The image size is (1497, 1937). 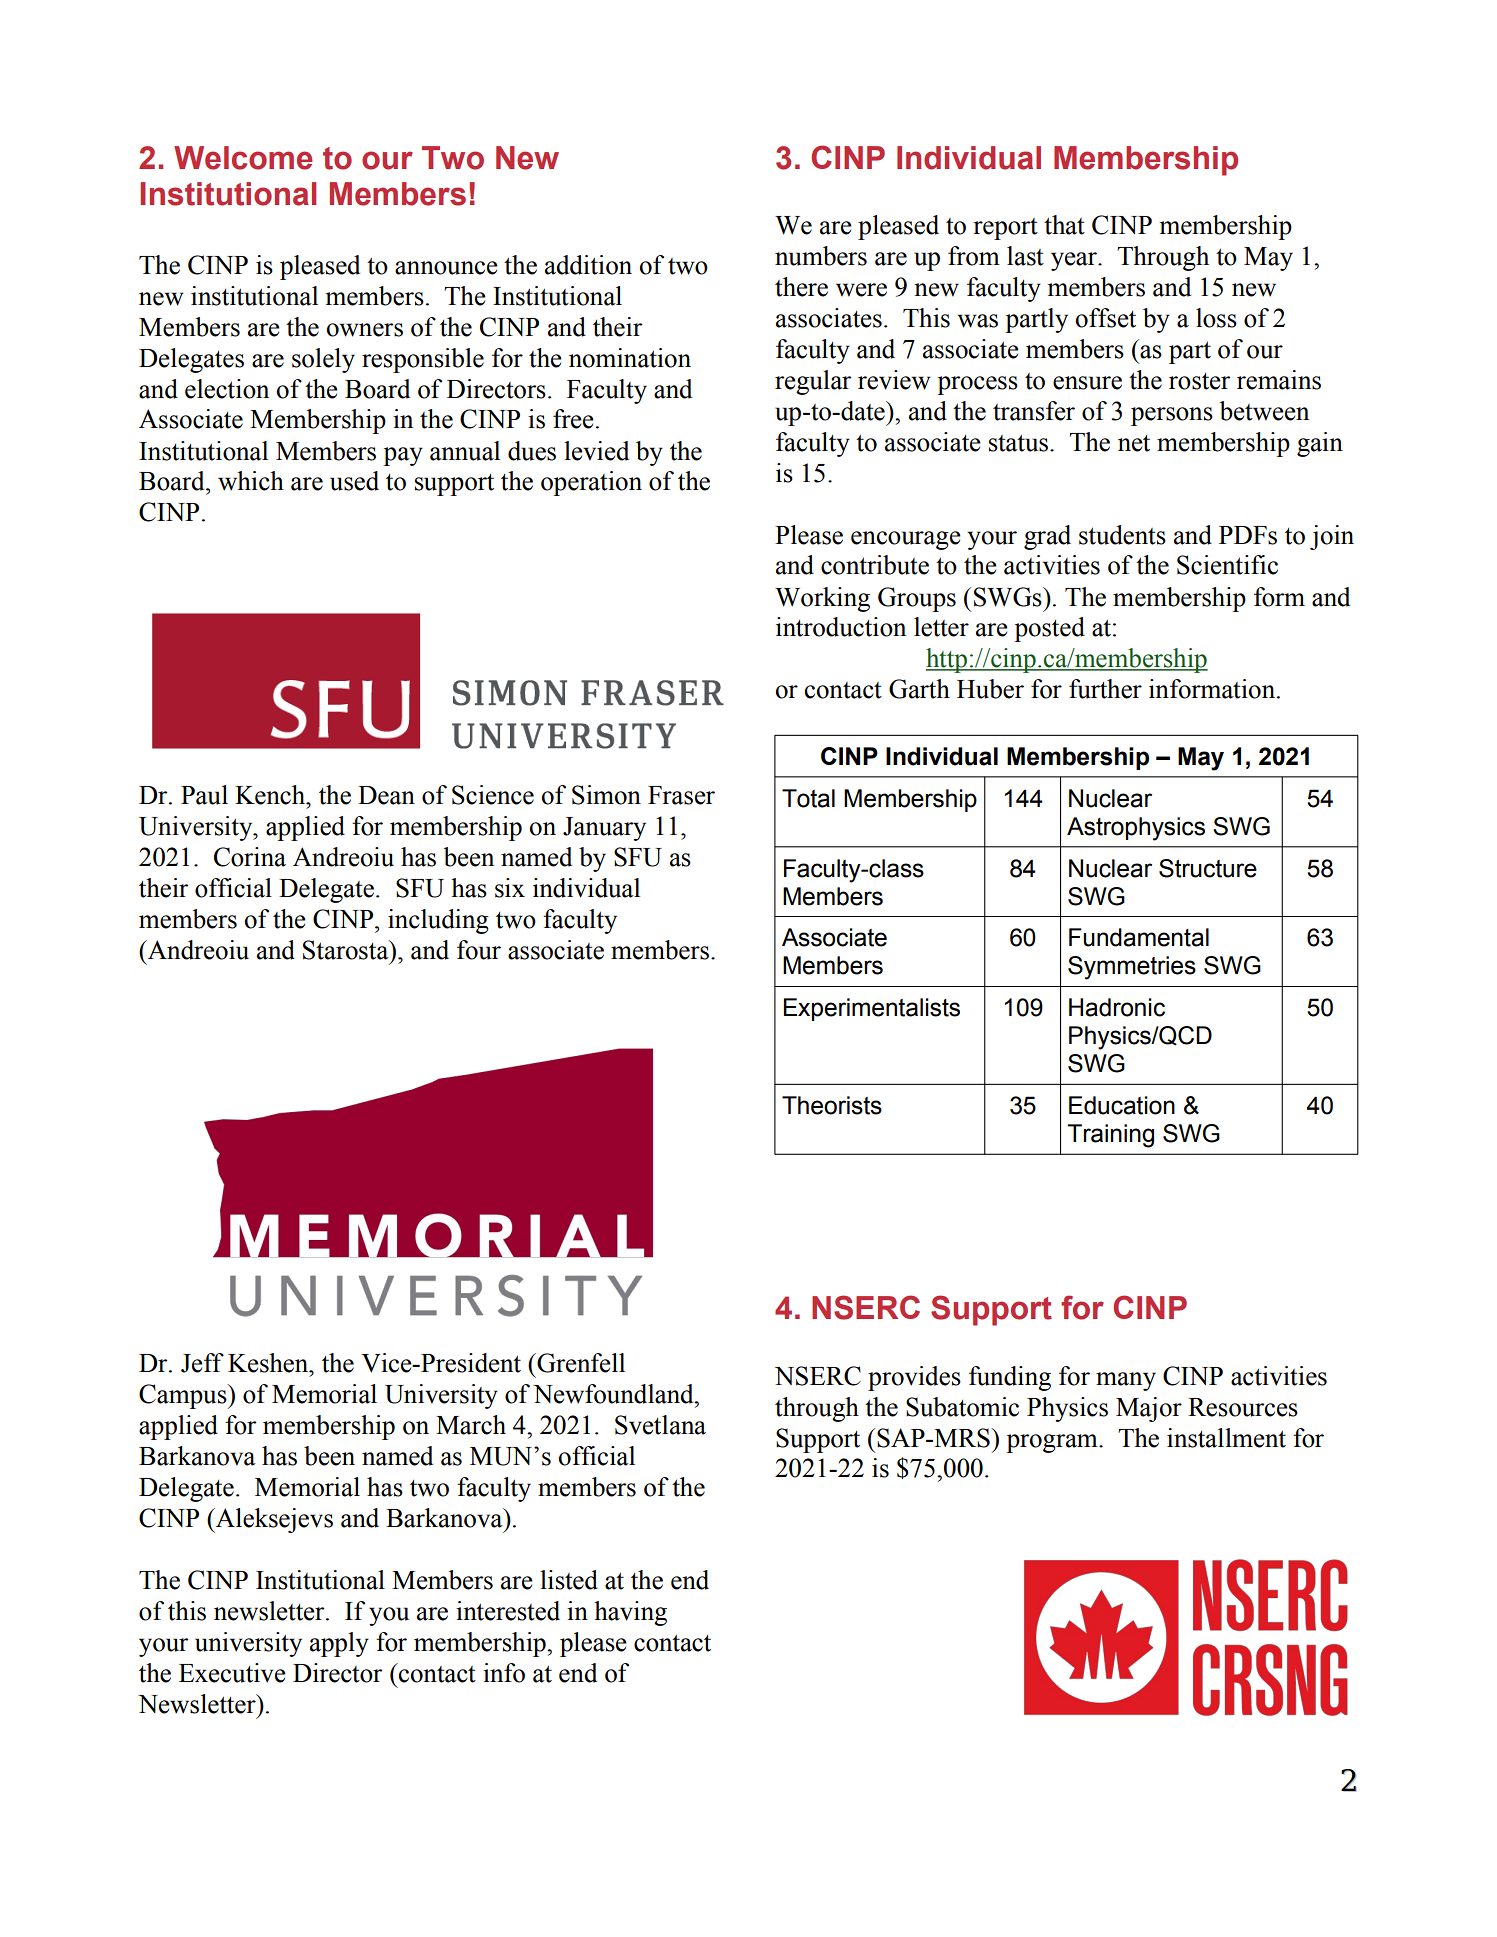 What do you see at coordinates (202, 1363) in the screenshot?
I see `Jeff` at bounding box center [202, 1363].
